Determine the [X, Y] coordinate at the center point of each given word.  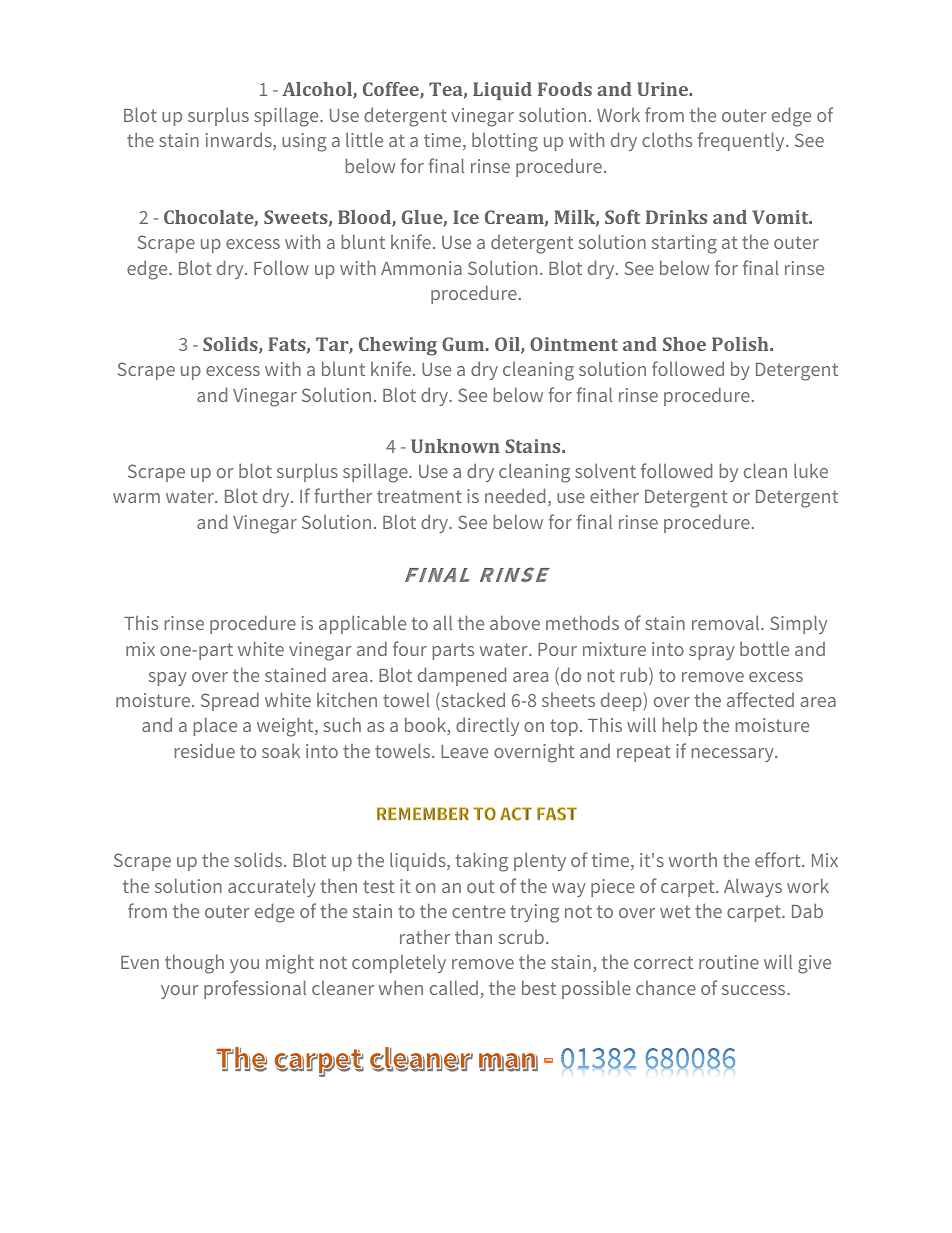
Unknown [455, 446]
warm [136, 498]
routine [729, 962]
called [454, 987]
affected [760, 699]
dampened [462, 676]
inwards [240, 141]
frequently [742, 141]
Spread [230, 701]
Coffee [392, 90]
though [194, 964]
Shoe [684, 344]
